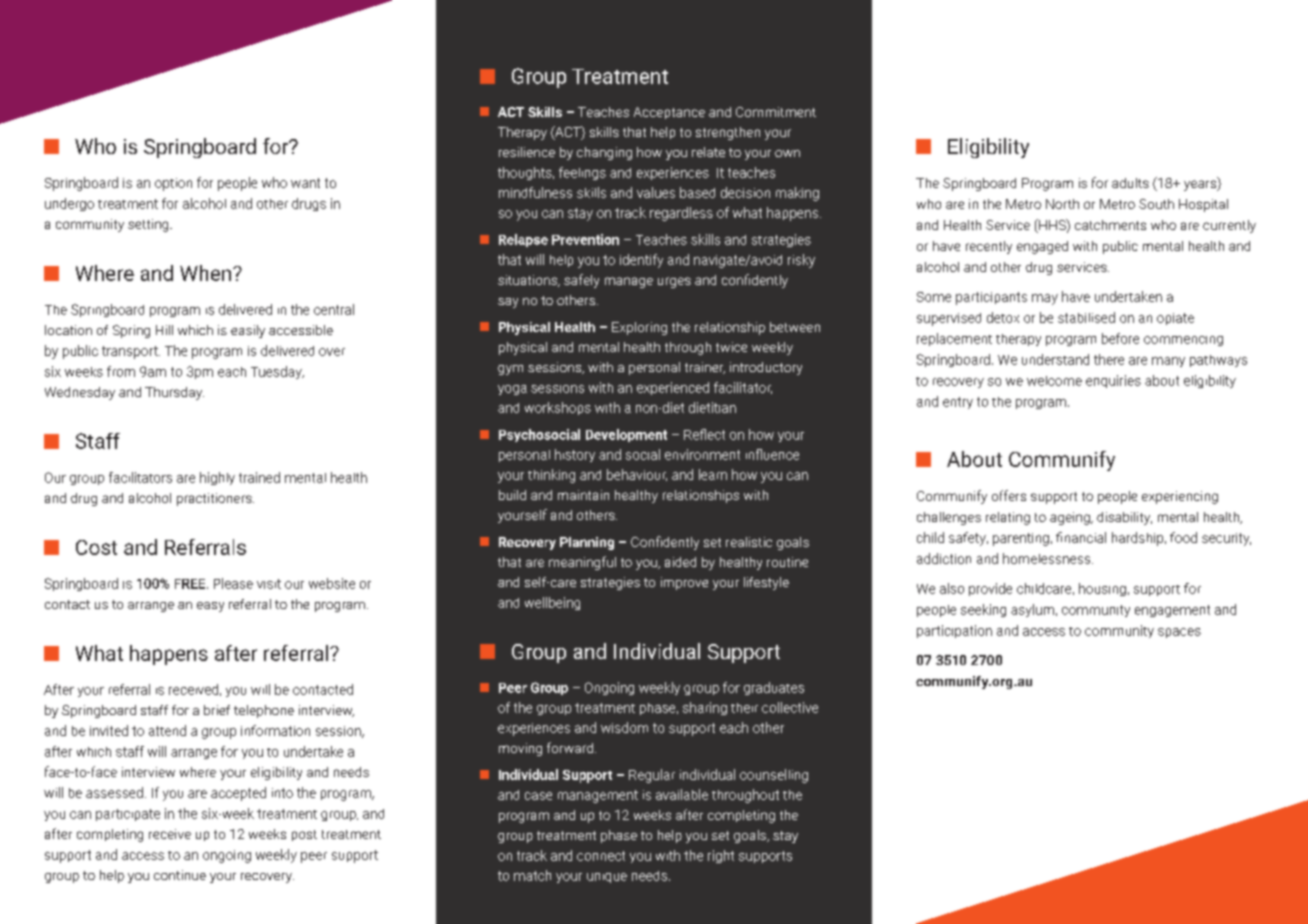  Describe the element at coordinates (1130, 183) in the document. I see `adults` at that location.
